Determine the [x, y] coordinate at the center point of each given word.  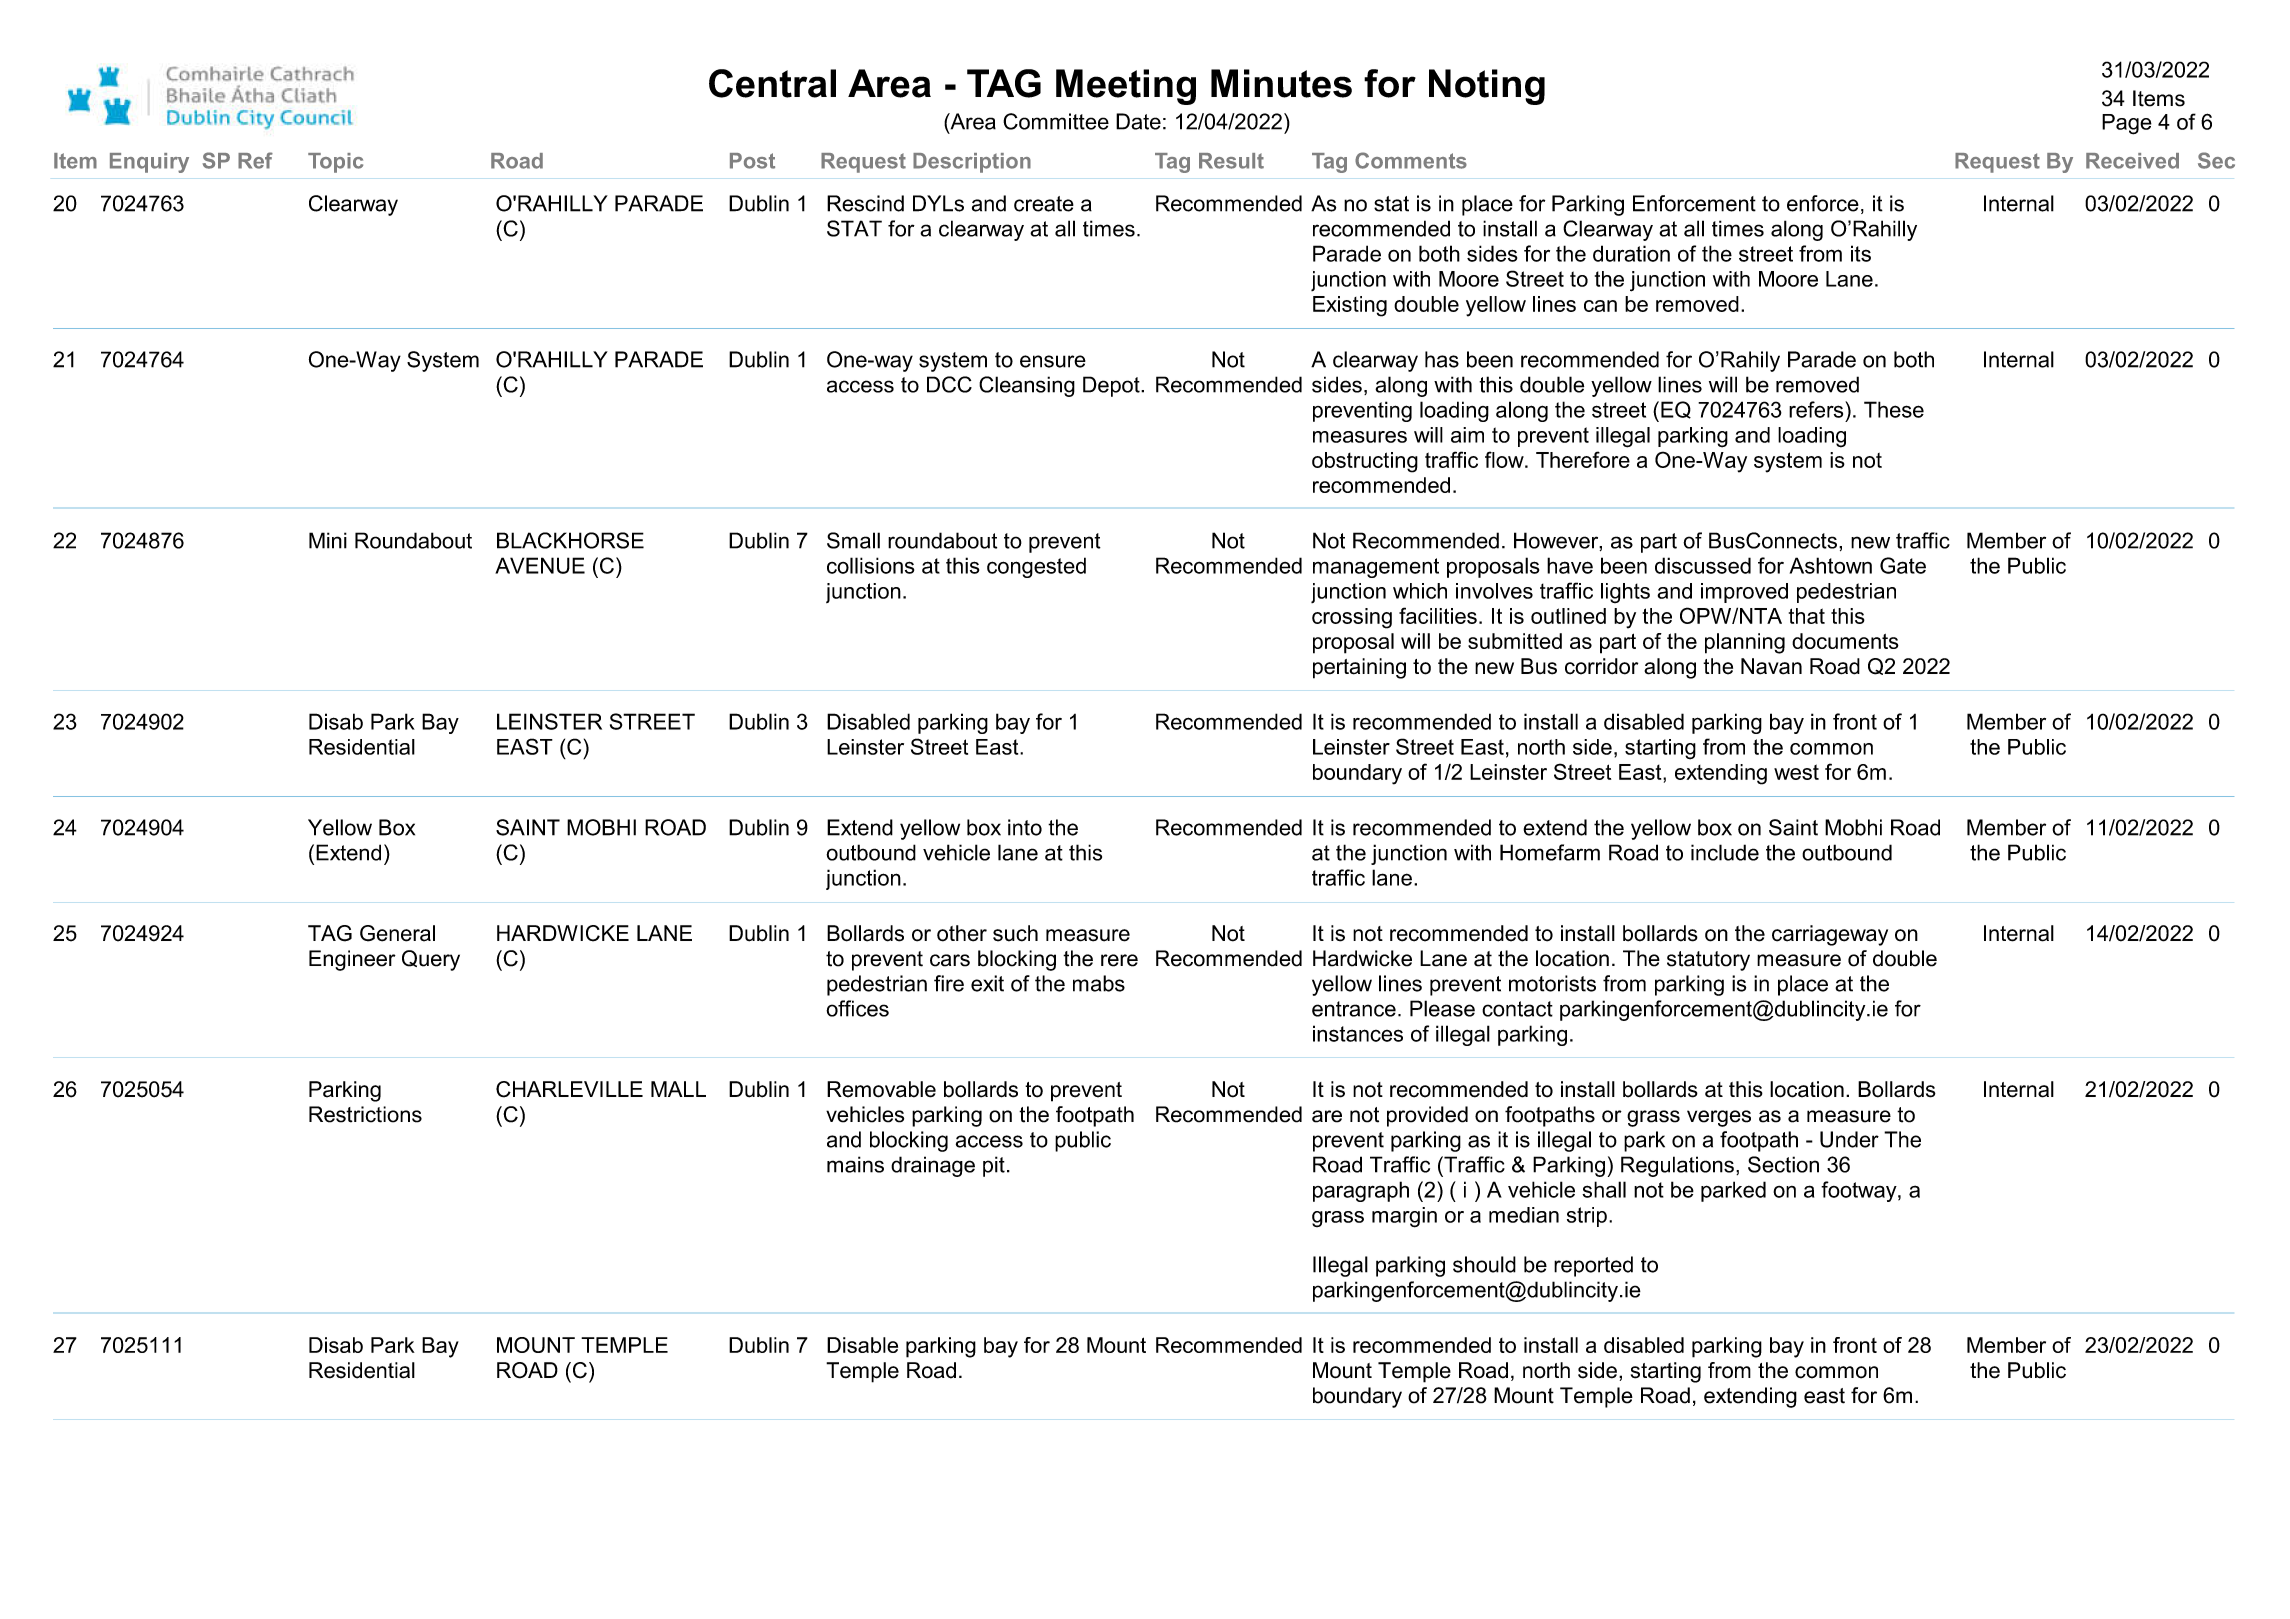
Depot [1112, 386]
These [1894, 409]
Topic [335, 163]
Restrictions [365, 1114]
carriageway [1830, 935]
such [1015, 933]
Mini [328, 540]
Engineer [352, 960]
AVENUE [540, 565]
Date [1138, 121]
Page [2127, 124]
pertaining [1359, 668]
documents [1845, 641]
